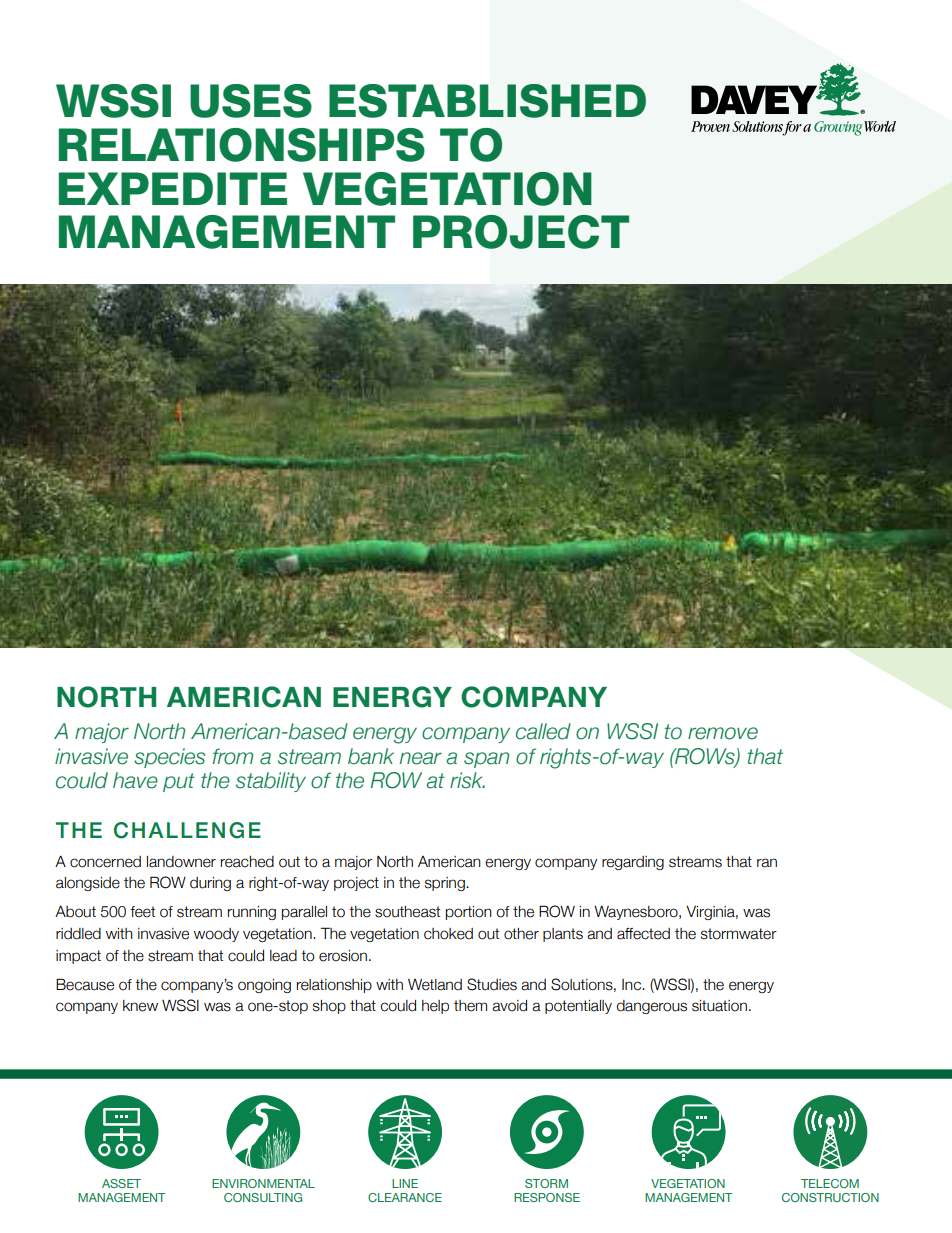 The image size is (952, 1233). What do you see at coordinates (643, 934) in the screenshot?
I see `affected` at bounding box center [643, 934].
